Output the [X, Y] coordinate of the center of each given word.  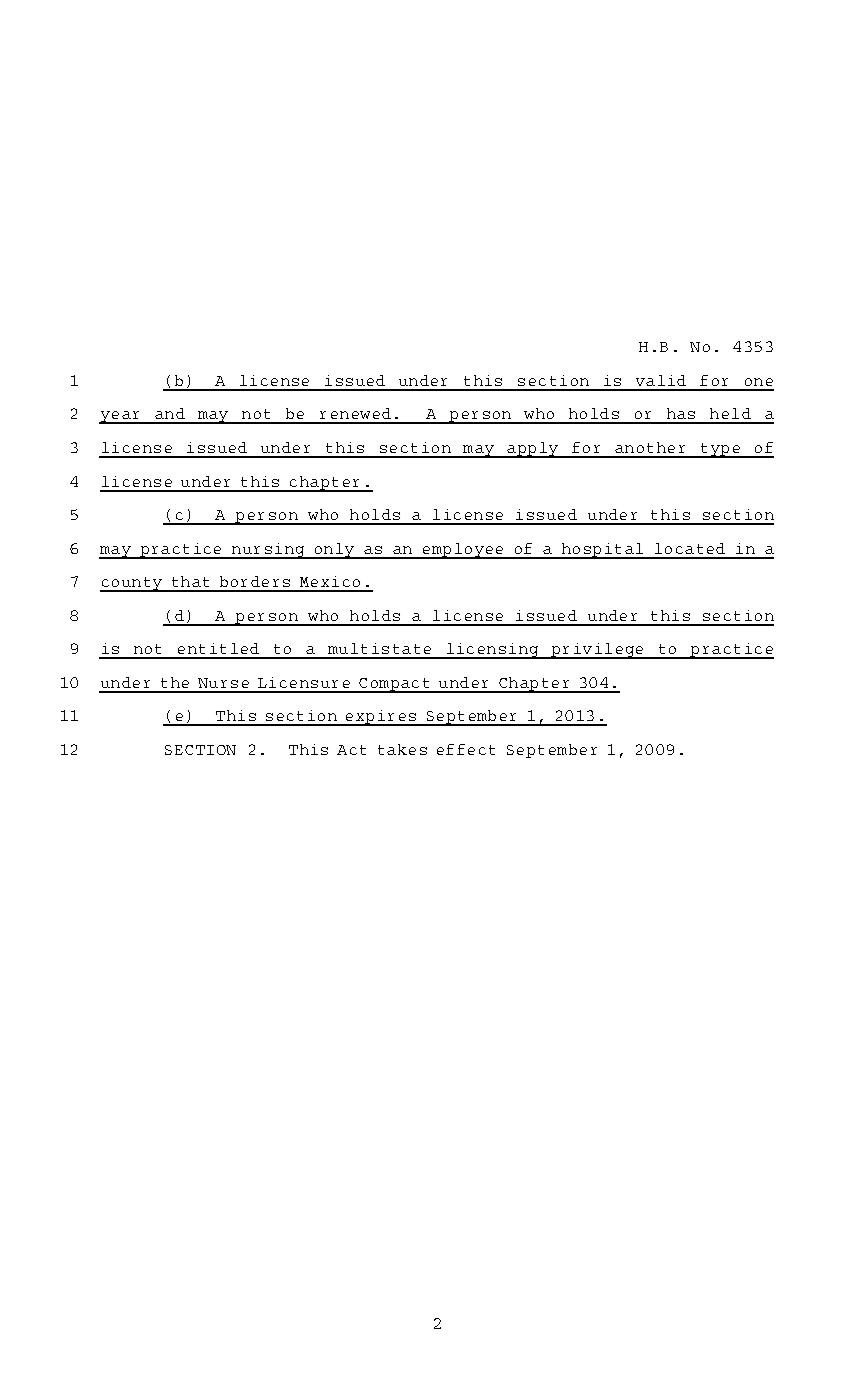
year [120, 417]
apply [533, 450]
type [720, 450]
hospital [602, 551]
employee [463, 551]
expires [381, 718]
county [132, 584]
